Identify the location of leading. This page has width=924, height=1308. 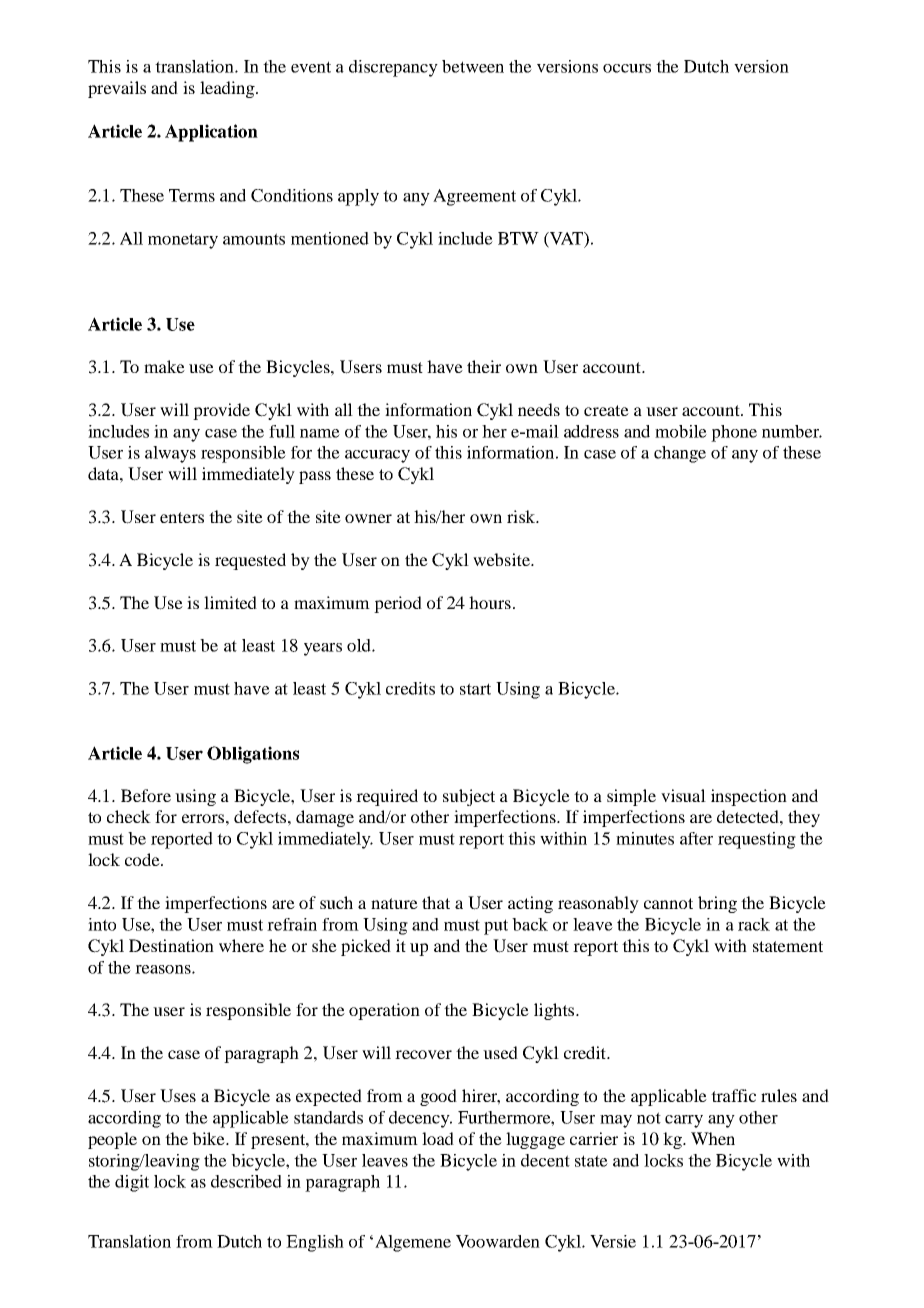
(228, 89).
